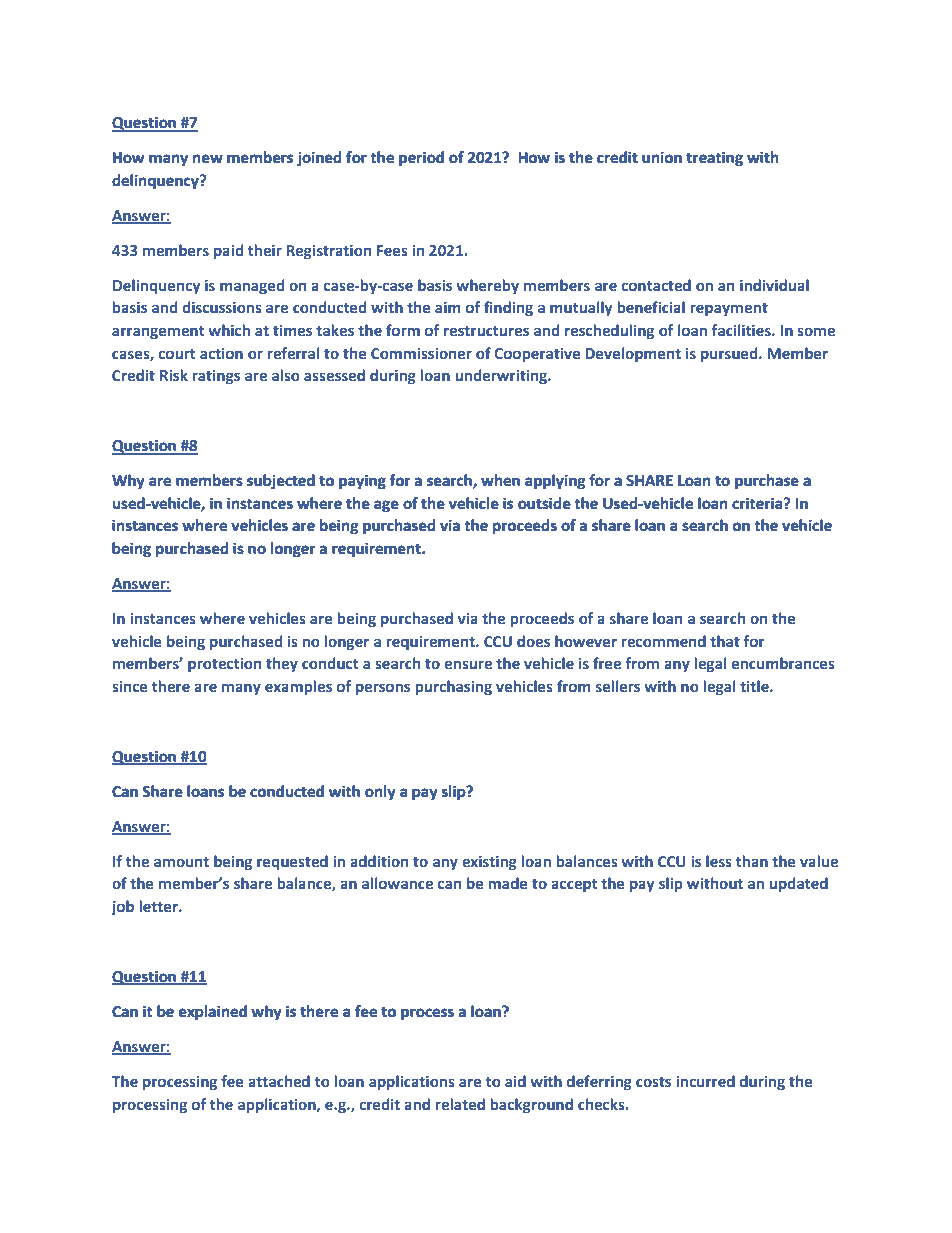 This image has height=1233, width=952. What do you see at coordinates (714, 159) in the image?
I see `treating` at bounding box center [714, 159].
